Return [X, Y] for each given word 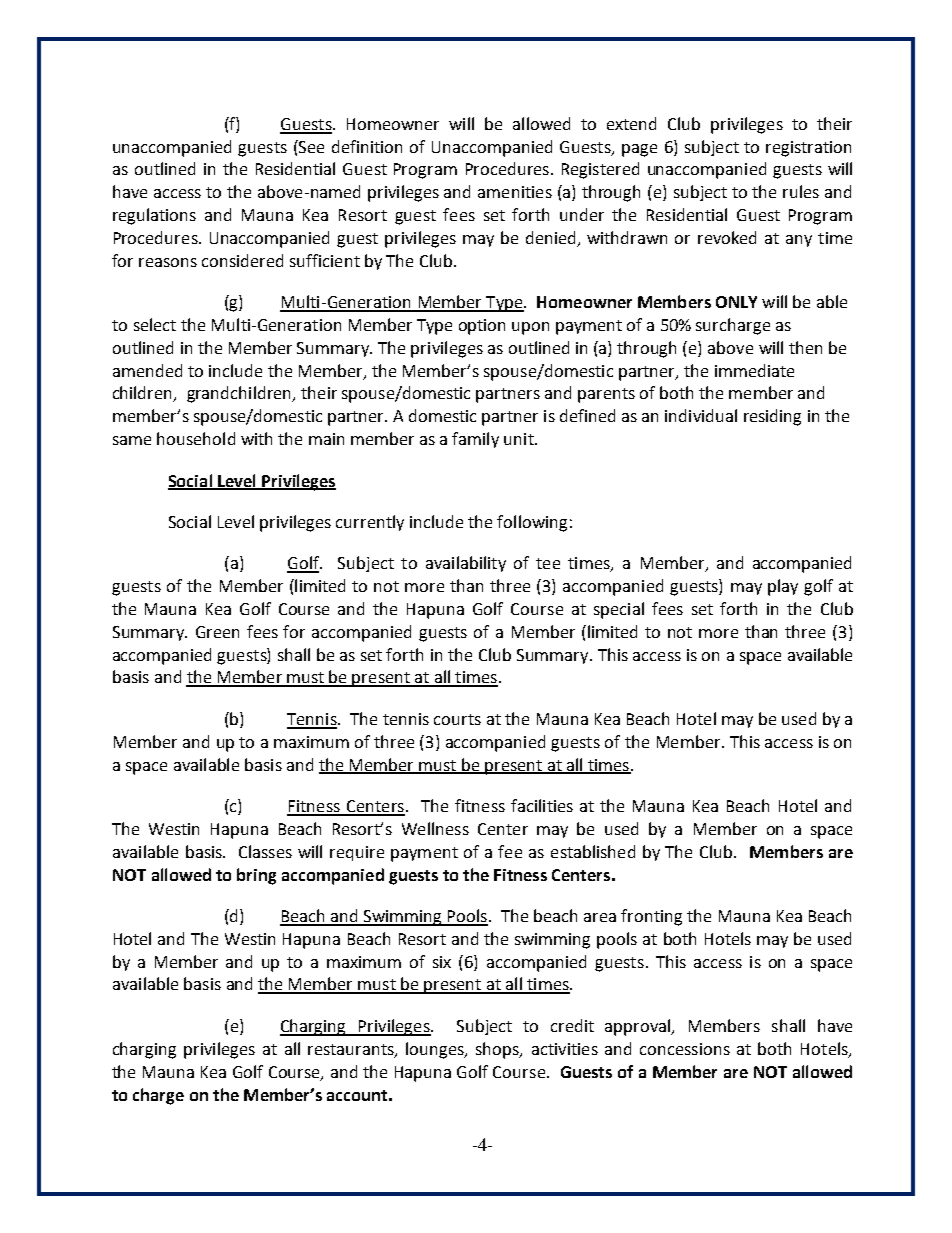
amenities [515, 192]
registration [808, 149]
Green [217, 632]
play [783, 587]
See [310, 146]
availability [466, 564]
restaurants [352, 1050]
